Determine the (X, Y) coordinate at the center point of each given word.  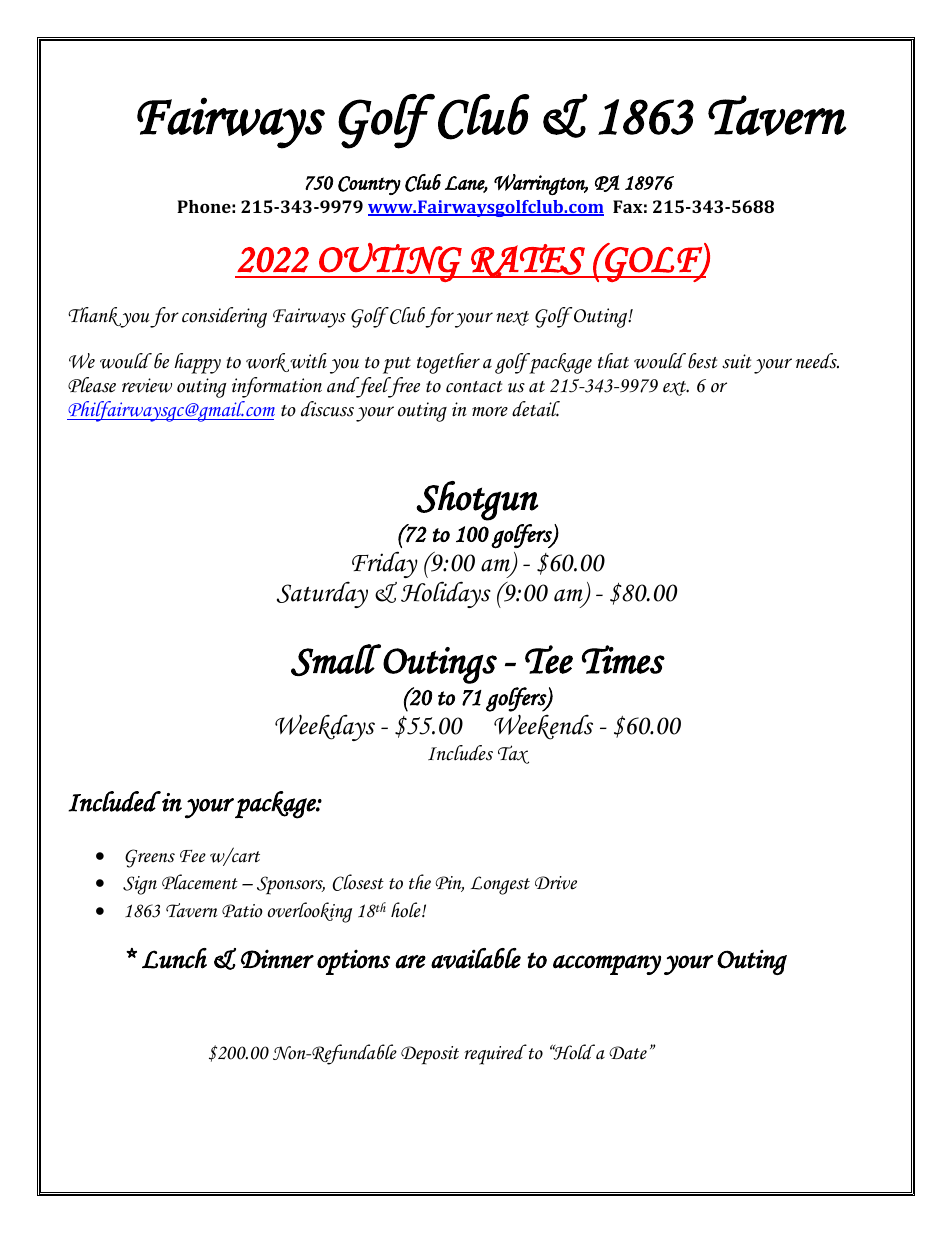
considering (224, 317)
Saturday (322, 594)
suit (736, 361)
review (147, 385)
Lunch (174, 958)
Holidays (446, 594)
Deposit (430, 1055)
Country (369, 185)
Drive (556, 883)
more (490, 411)
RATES (528, 261)
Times (623, 659)
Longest (500, 885)
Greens (150, 858)
